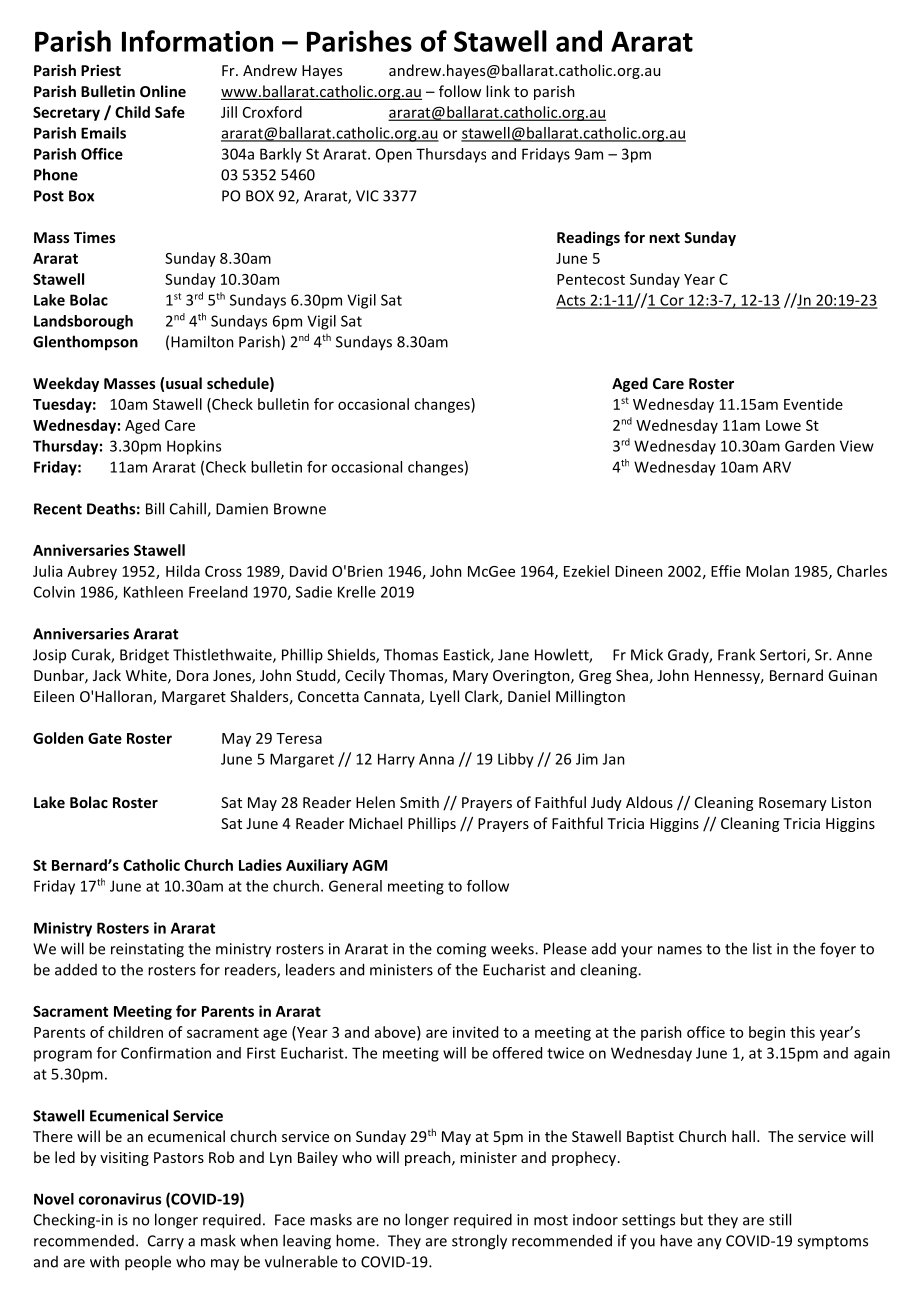  I want to click on foyer, so click(838, 950).
